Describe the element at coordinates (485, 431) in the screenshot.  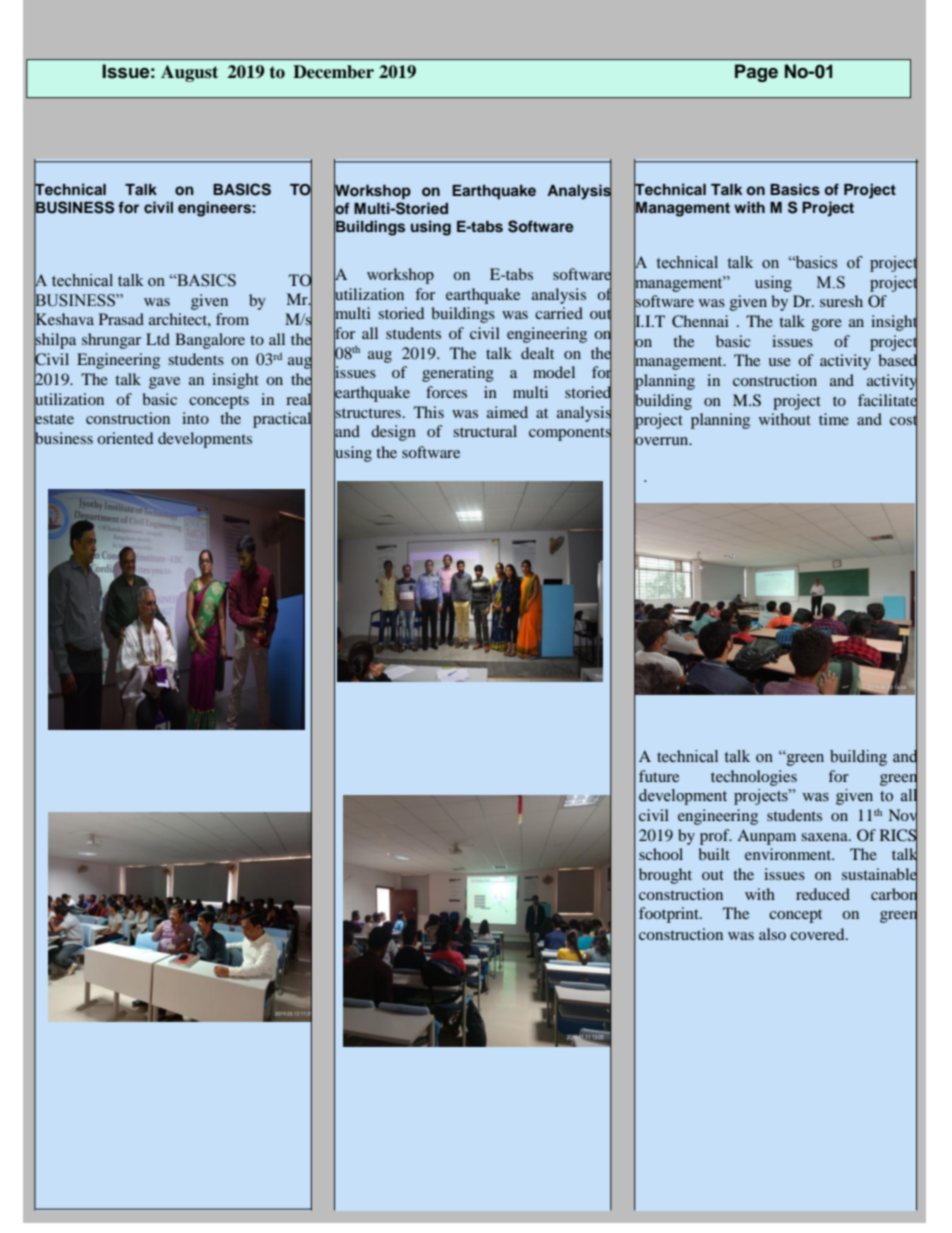
I see `structural` at that location.
